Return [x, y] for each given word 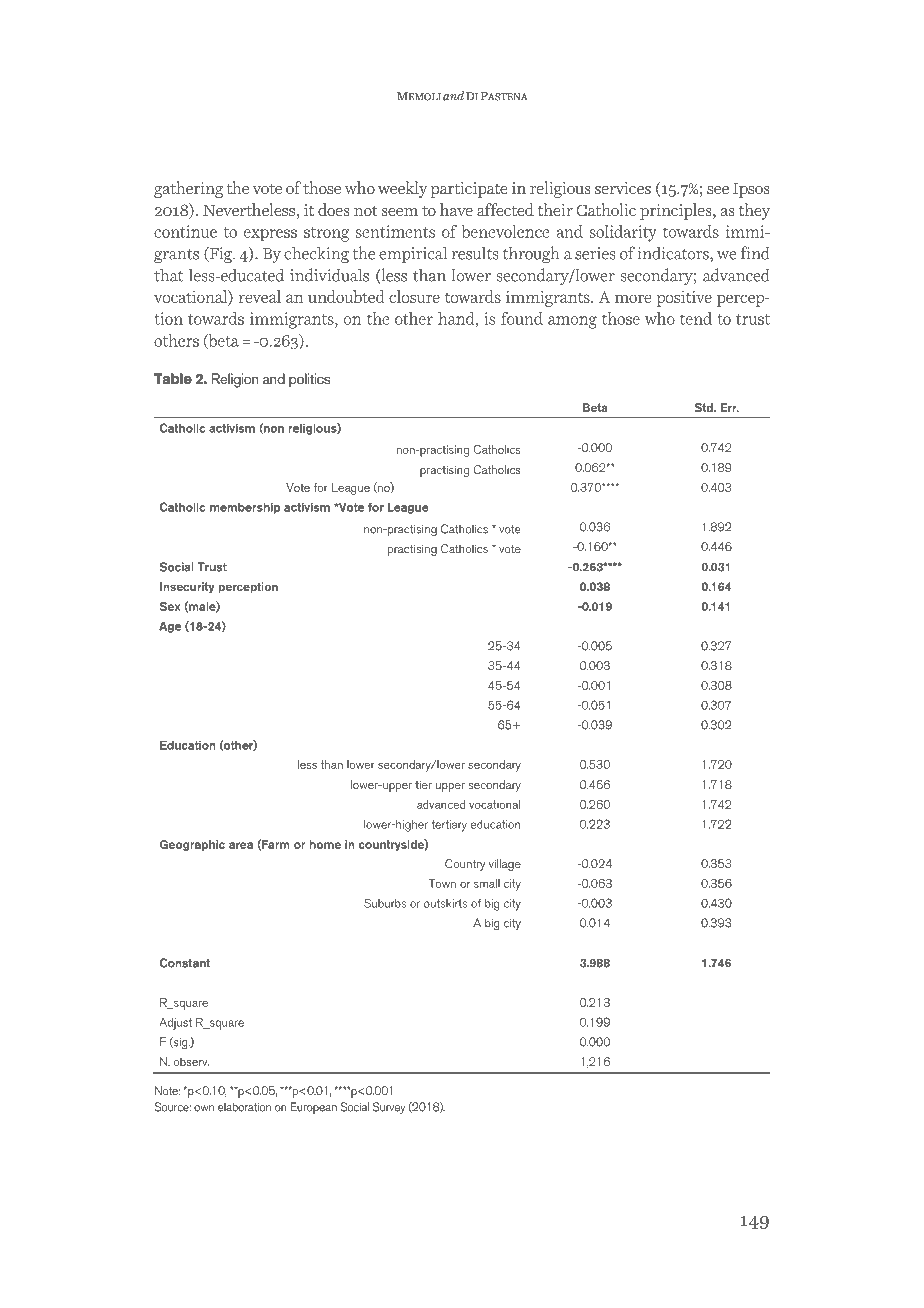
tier [423, 784]
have [456, 209]
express [270, 235]
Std [704, 407]
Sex [170, 606]
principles [677, 211]
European [313, 1108]
